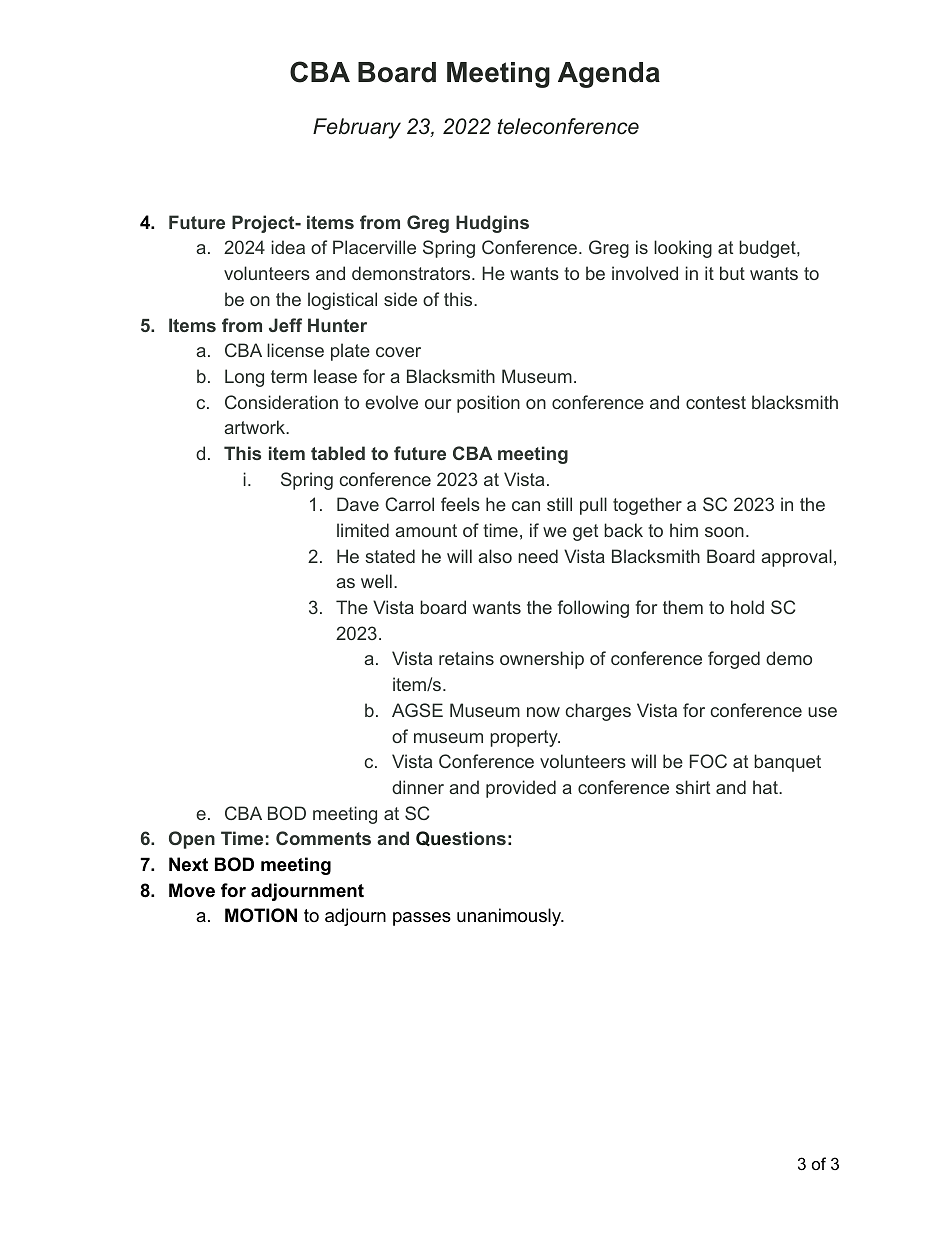 Image resolution: width=952 pixels, height=1233 pixels. What do you see at coordinates (510, 917) in the document?
I see `unanimously` at bounding box center [510, 917].
